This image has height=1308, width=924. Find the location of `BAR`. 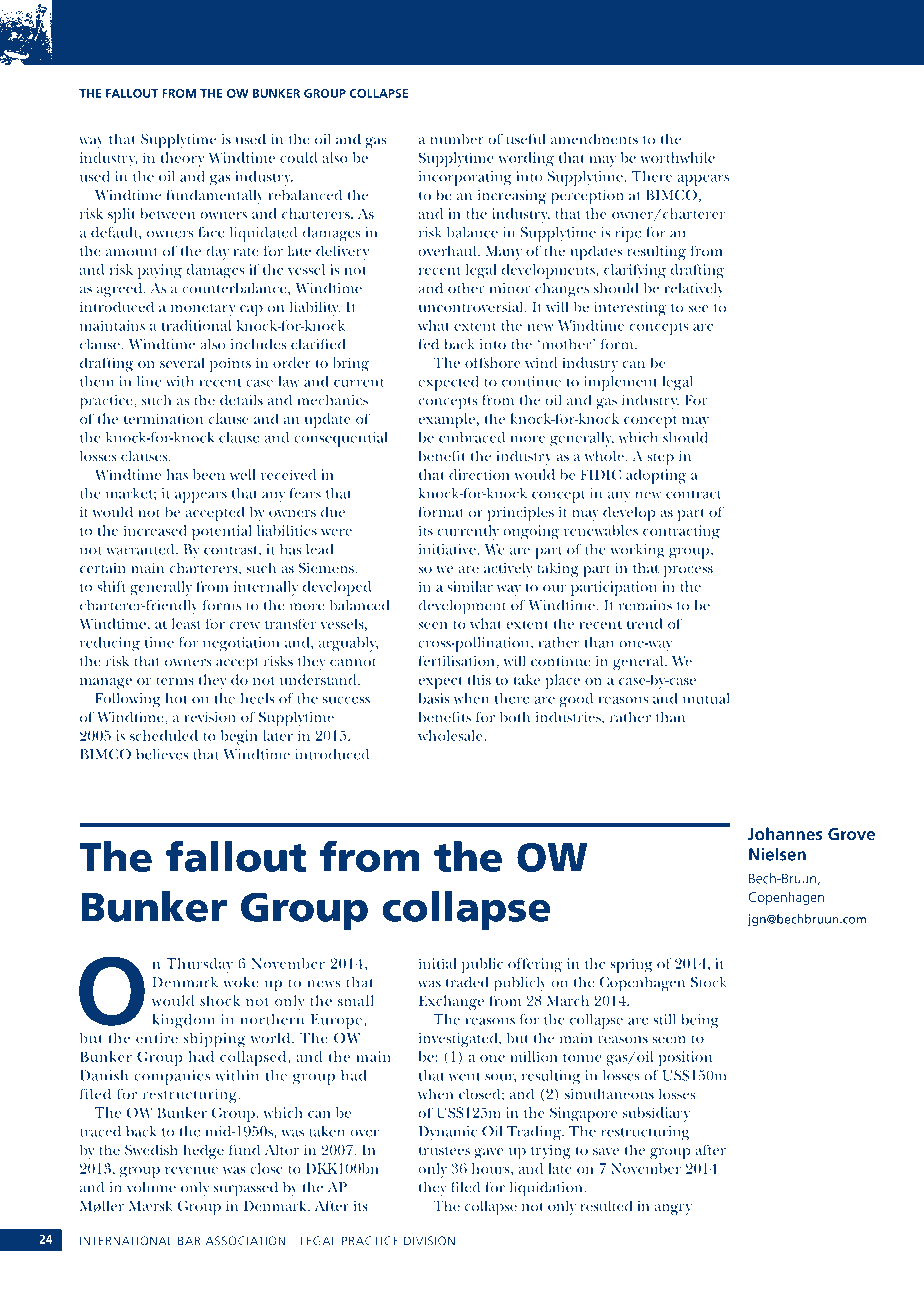

BAR is located at coordinates (189, 1241).
